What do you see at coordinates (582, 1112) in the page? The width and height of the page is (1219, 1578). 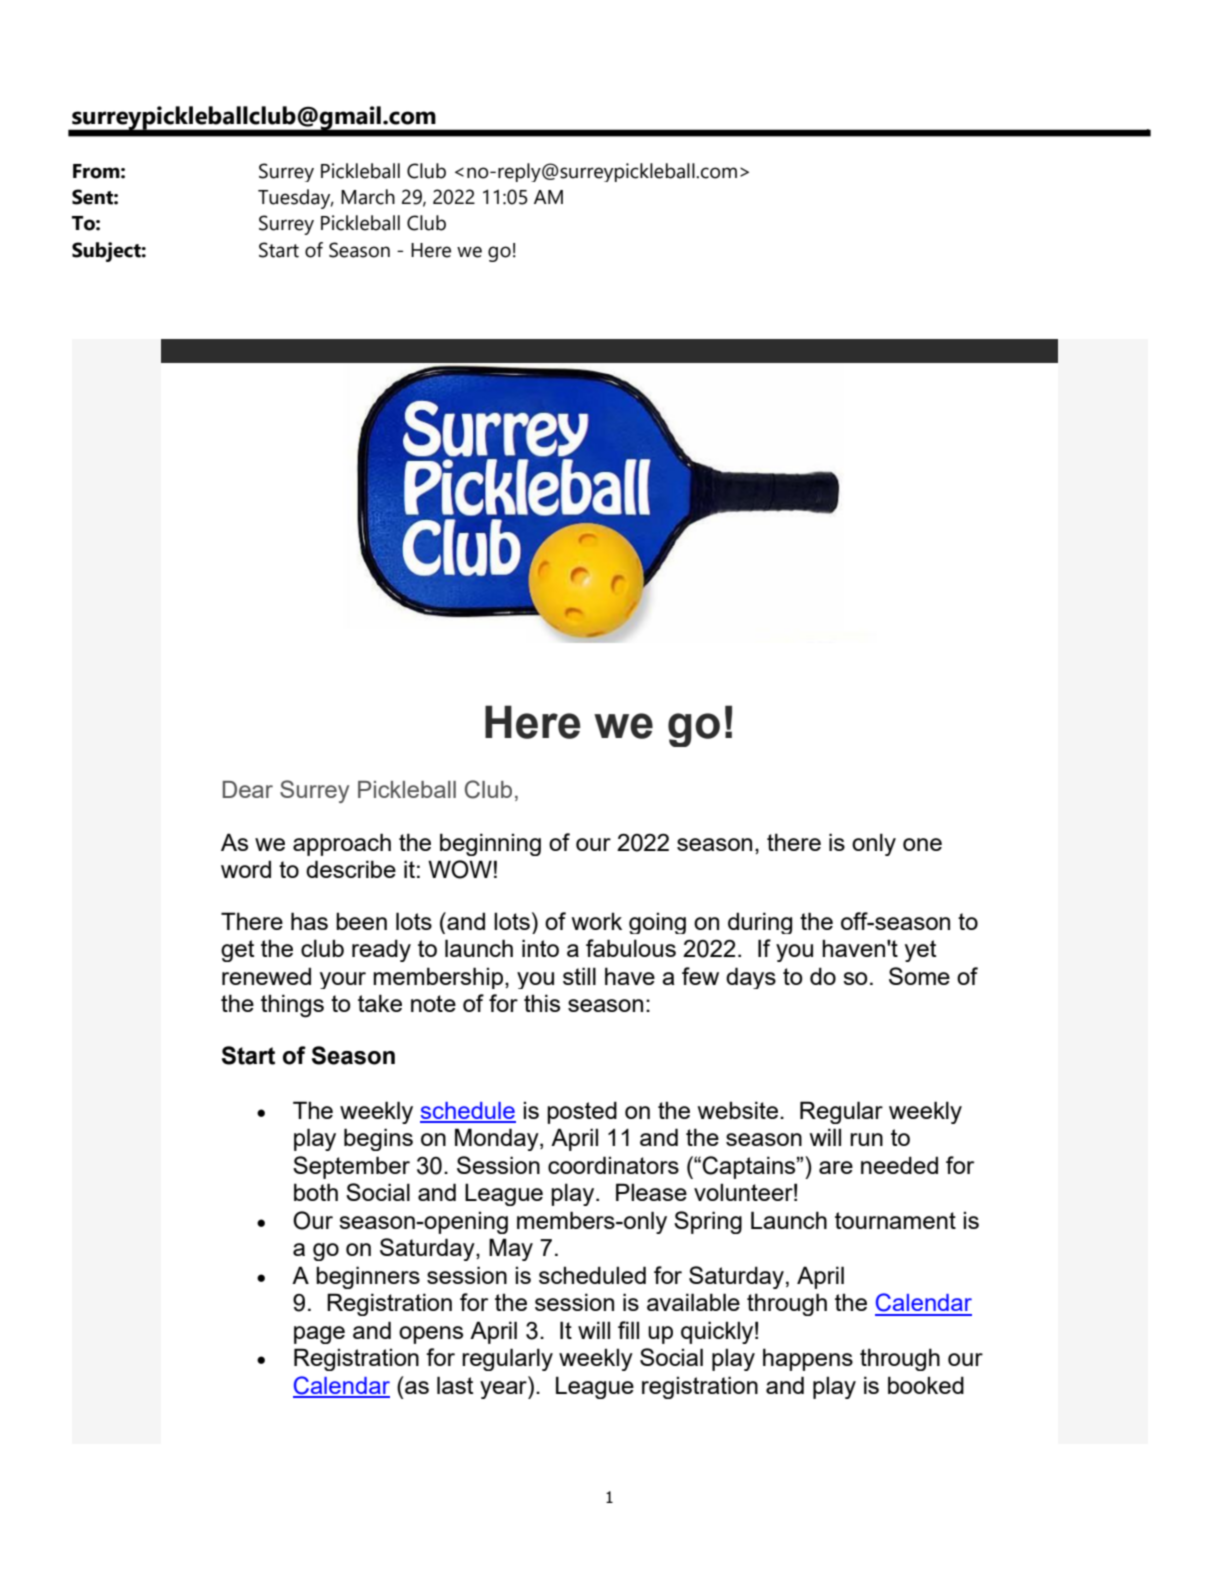 I see `posted` at bounding box center [582, 1112].
